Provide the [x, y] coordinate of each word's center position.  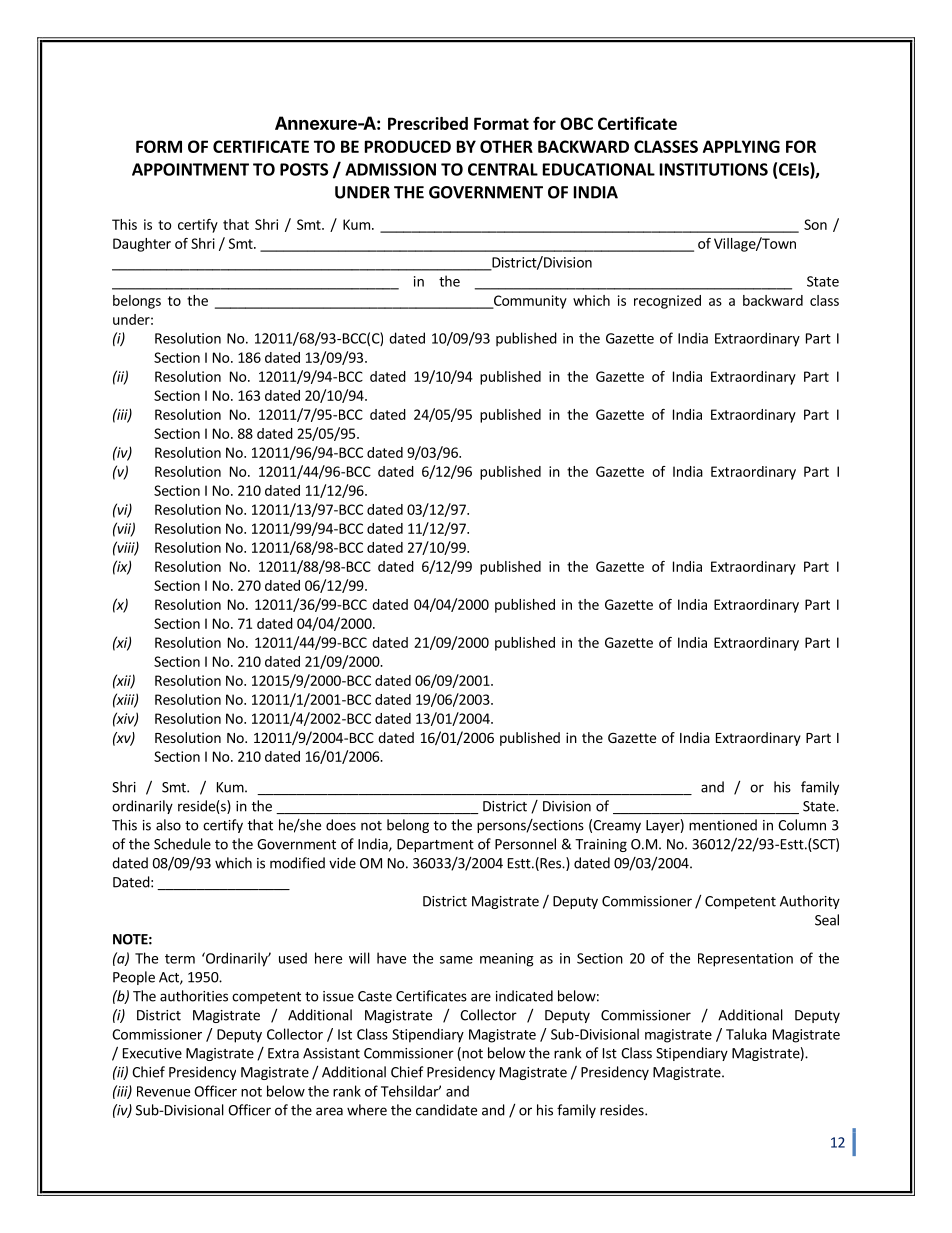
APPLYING [741, 146]
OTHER [506, 146]
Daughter [142, 245]
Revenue [163, 1091]
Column [802, 825]
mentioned [723, 825]
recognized [667, 302]
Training [601, 845]
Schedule [182, 844]
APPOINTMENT [190, 169]
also [168, 825]
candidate [446, 1110]
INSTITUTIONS [714, 169]
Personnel [525, 844]
